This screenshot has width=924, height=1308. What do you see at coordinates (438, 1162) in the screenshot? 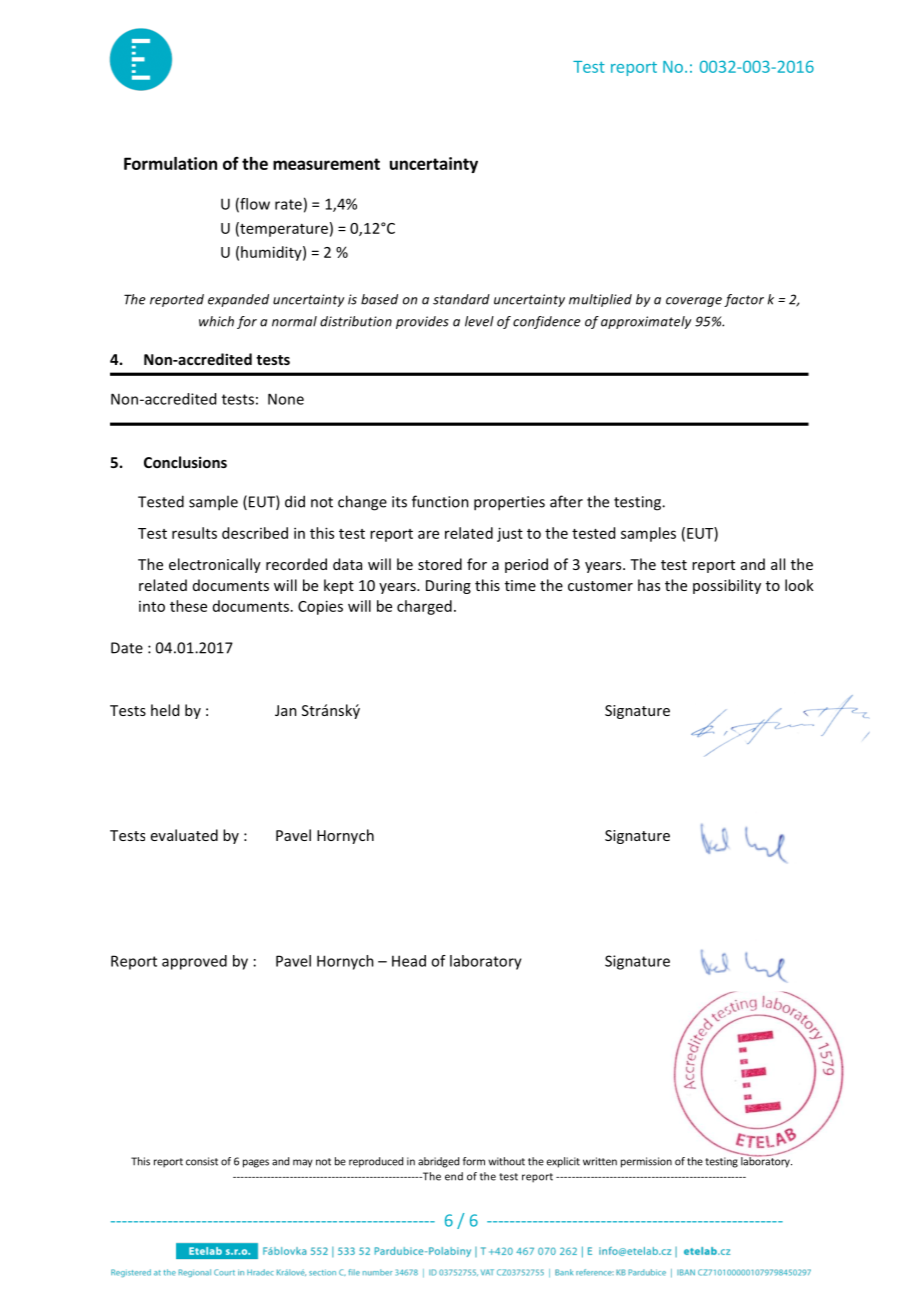
I see `abridged` at bounding box center [438, 1162].
